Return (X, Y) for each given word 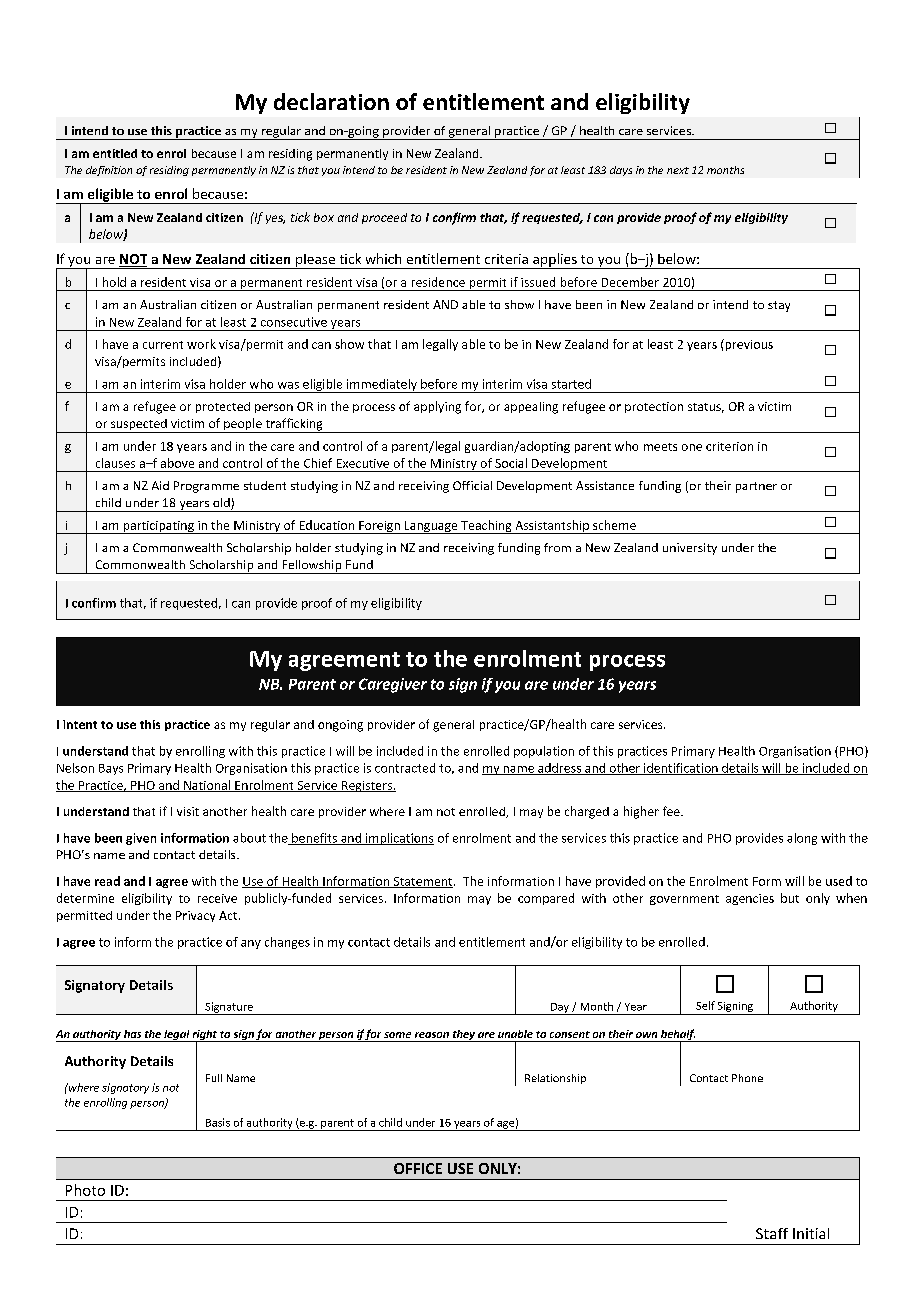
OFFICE (418, 1168)
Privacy (195, 916)
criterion (729, 446)
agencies (750, 899)
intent (80, 724)
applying (437, 407)
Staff (772, 1233)
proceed (384, 218)
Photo (85, 1190)
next (678, 170)
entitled (115, 153)
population (544, 752)
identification (681, 769)
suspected (139, 426)
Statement (423, 882)
